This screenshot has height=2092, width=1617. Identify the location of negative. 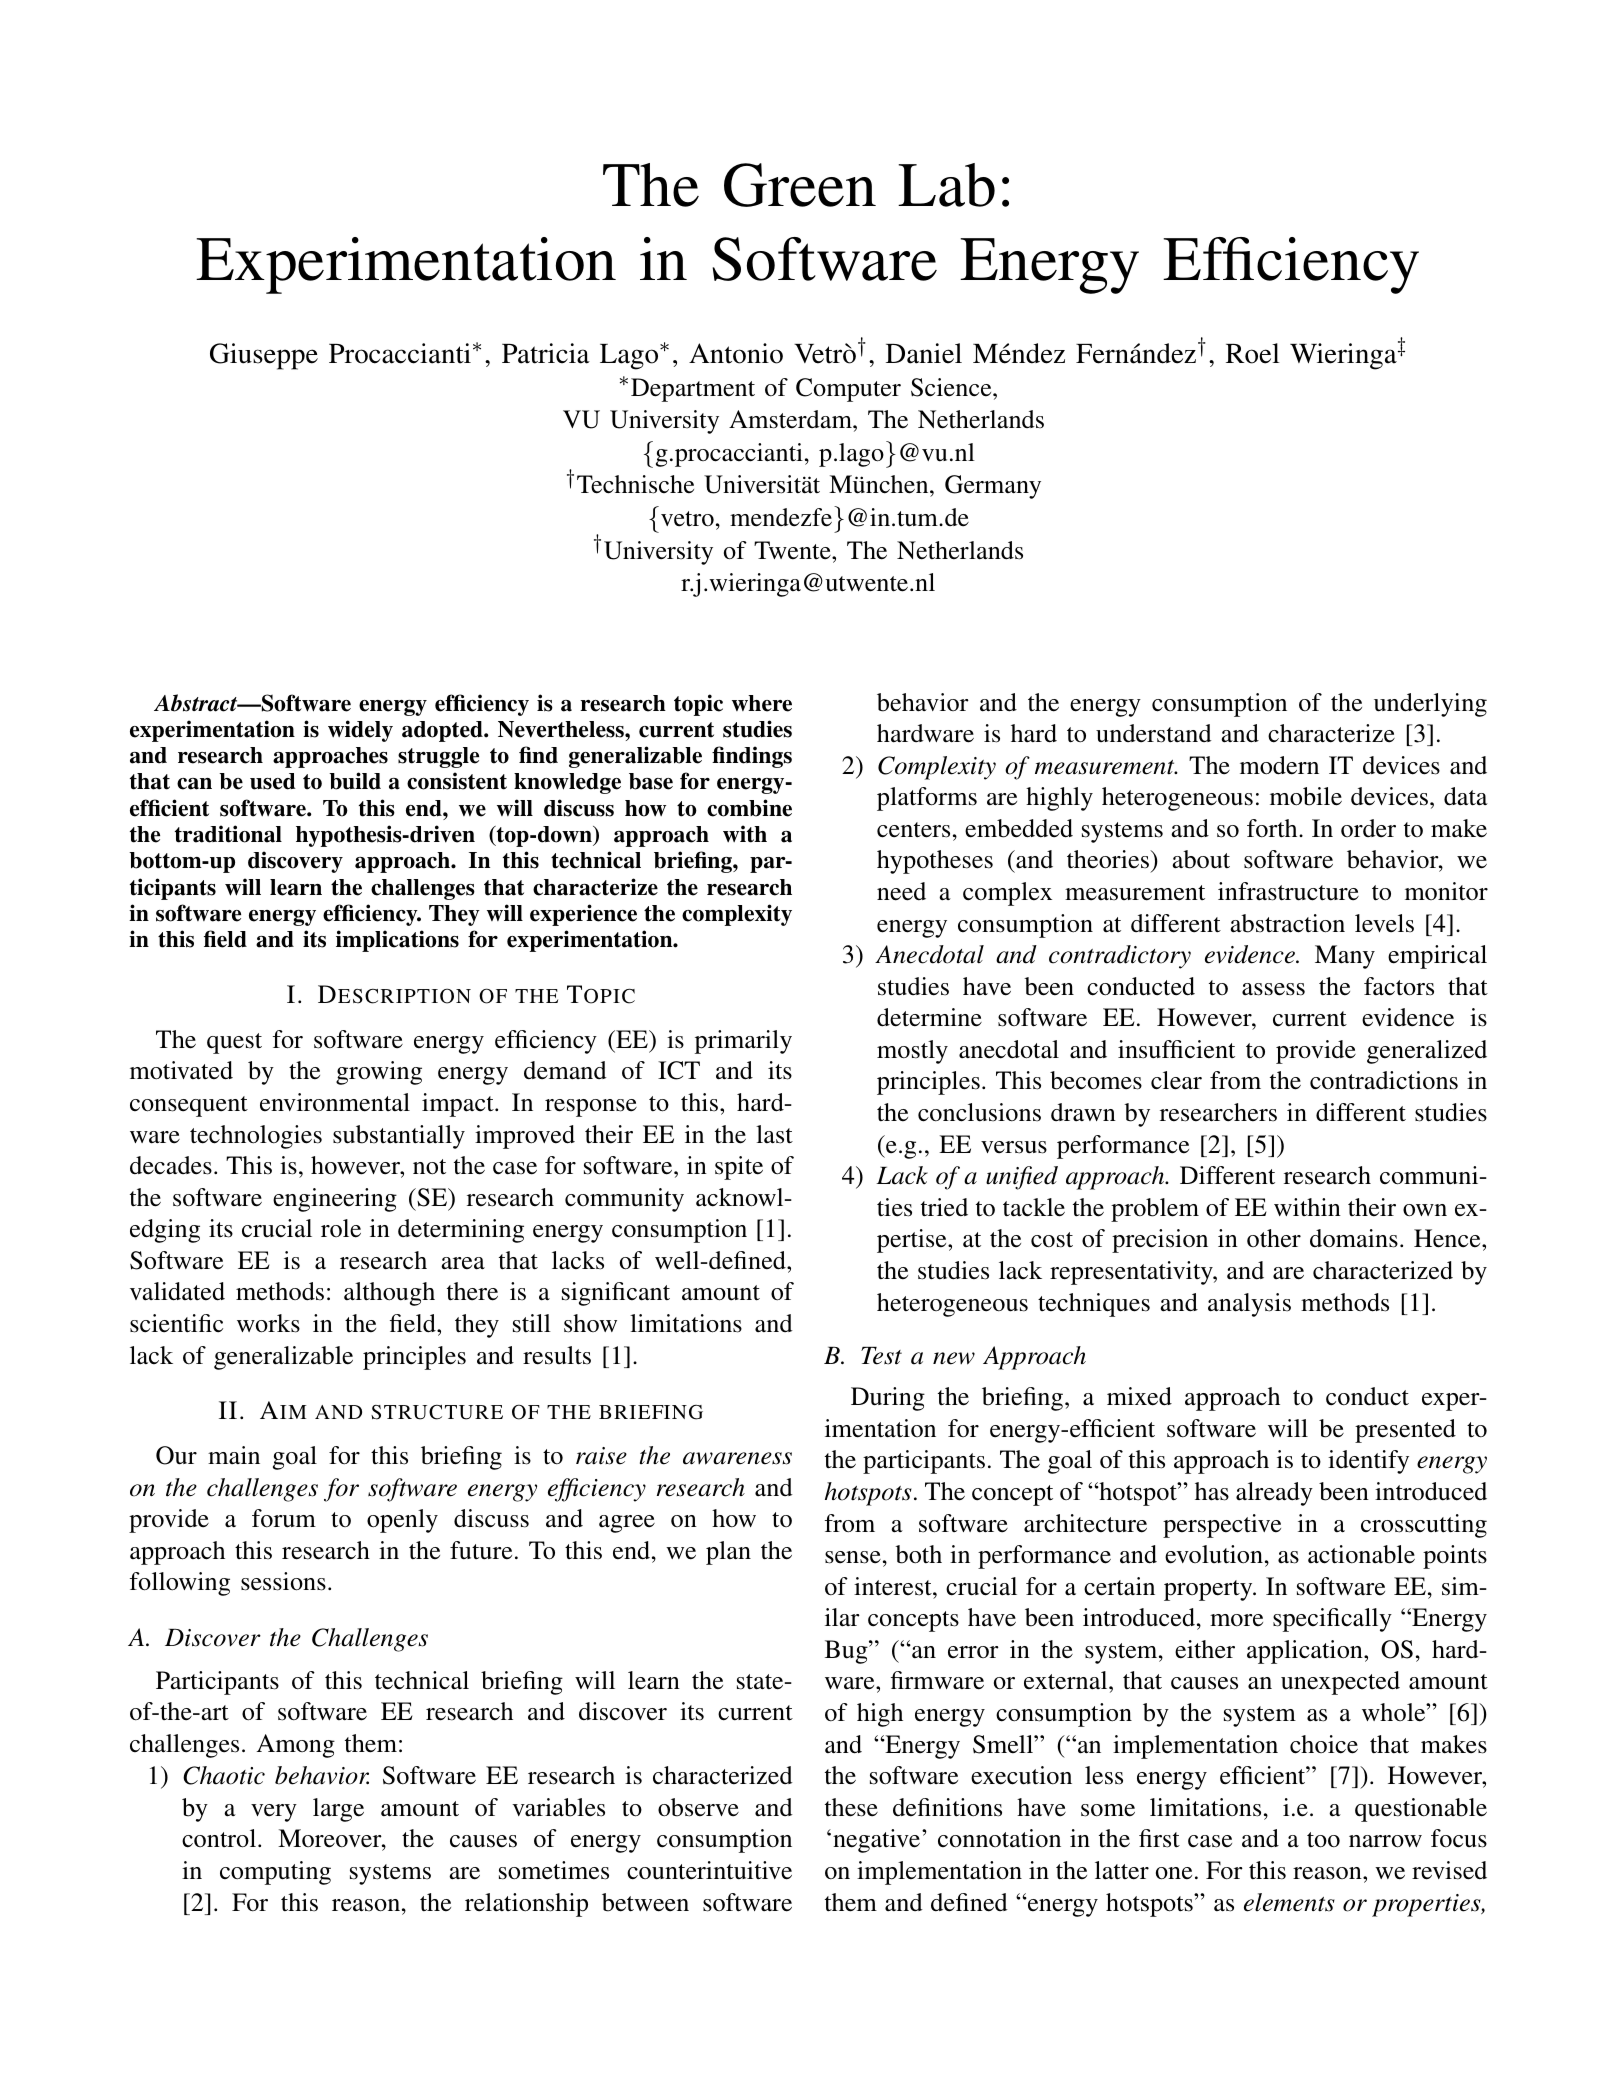
(878, 1841).
